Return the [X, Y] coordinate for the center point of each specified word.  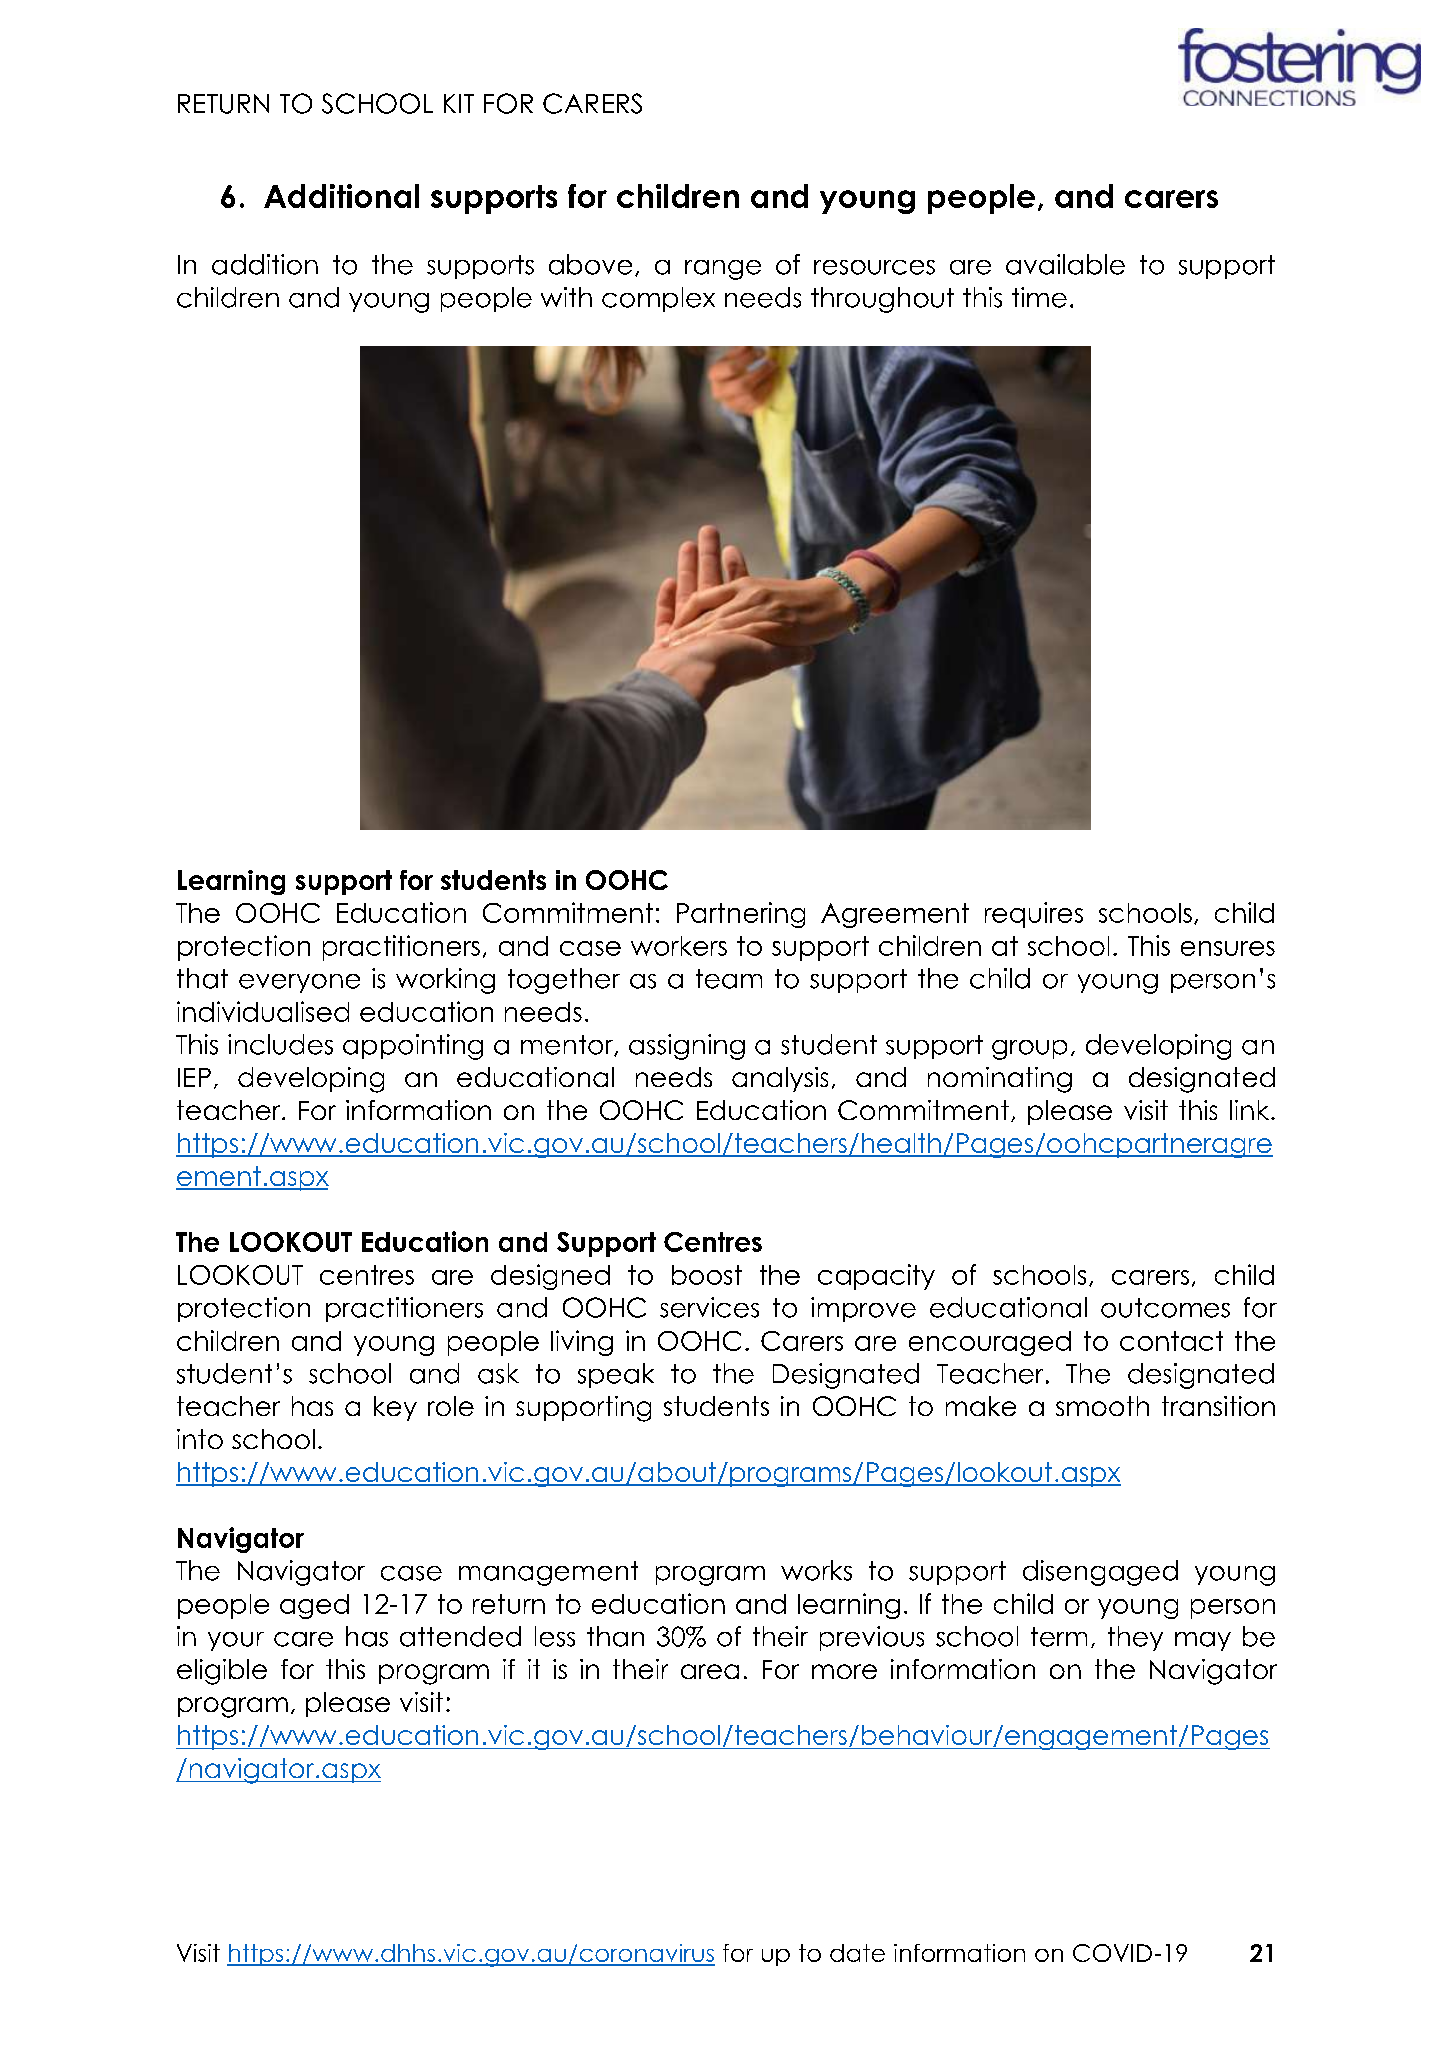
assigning [687, 1047]
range [723, 270]
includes [280, 1044]
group [1029, 1050]
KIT [459, 103]
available [1065, 264]
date [857, 1953]
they [1135, 1638]
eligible [222, 1672]
